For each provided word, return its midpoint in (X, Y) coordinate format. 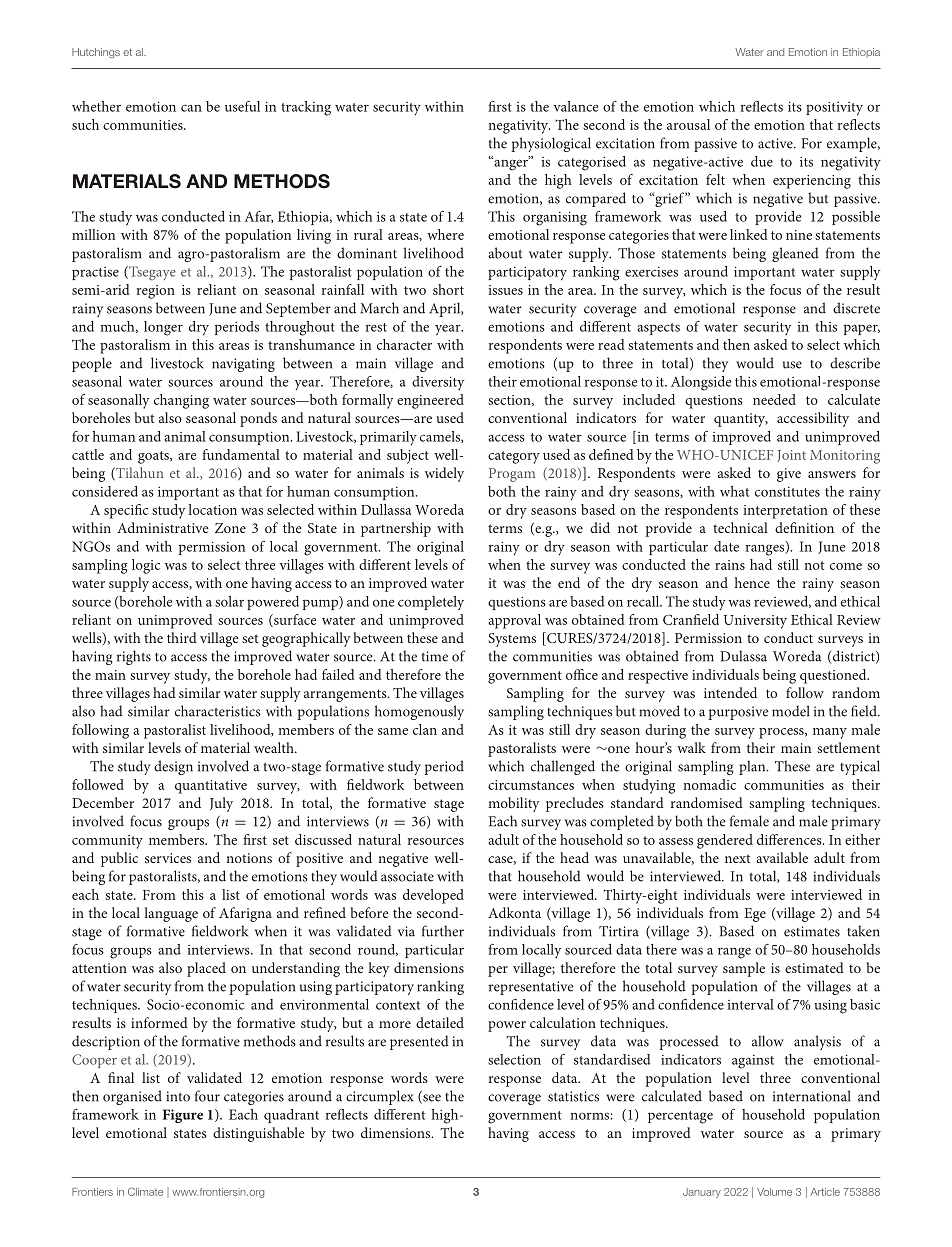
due (762, 161)
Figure (183, 1116)
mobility (514, 804)
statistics (573, 1096)
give (789, 475)
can (191, 108)
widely (444, 474)
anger (511, 164)
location (212, 509)
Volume (774, 1192)
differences (790, 839)
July (221, 804)
